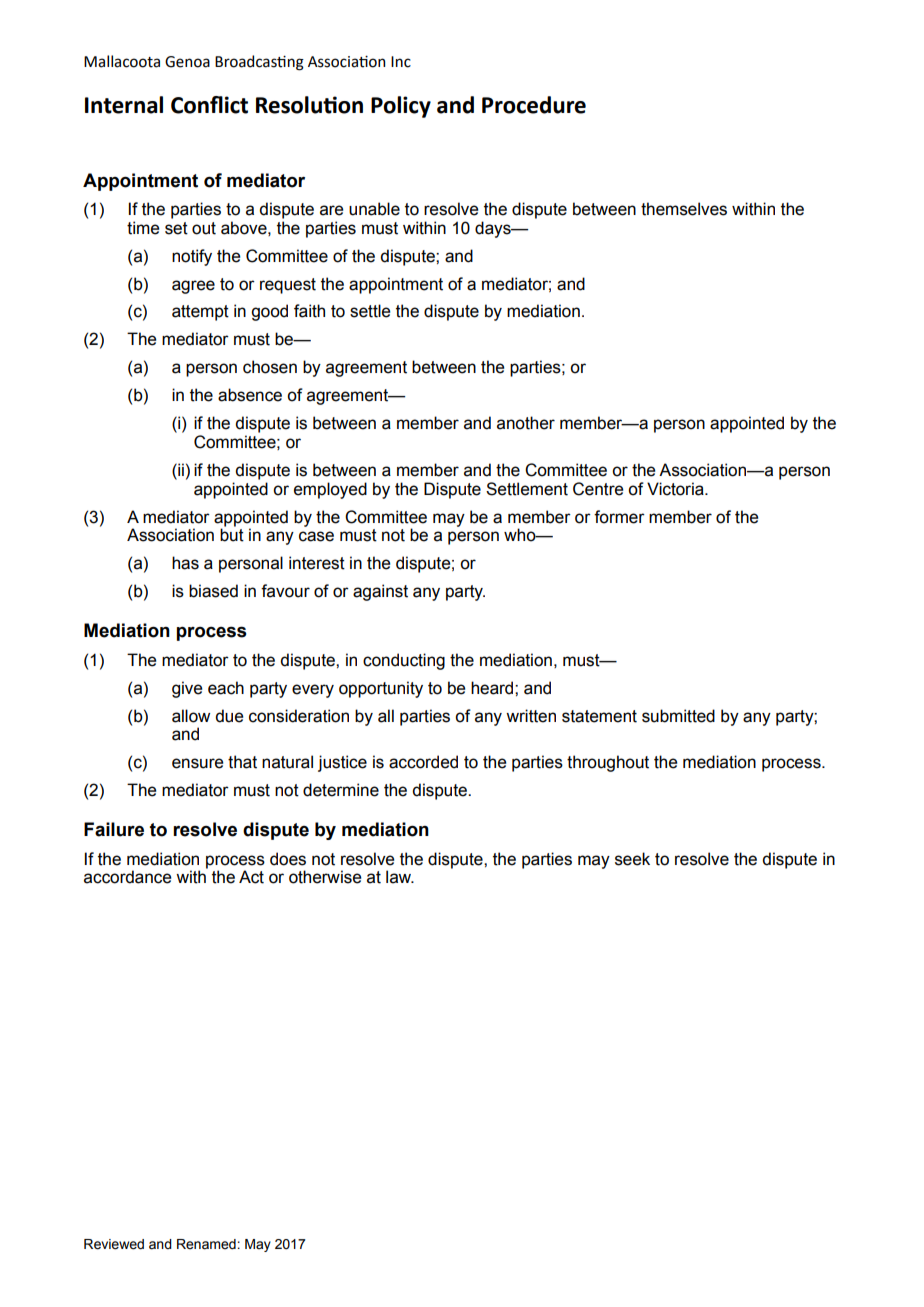 This screenshot has width=924, height=1307. I want to click on accordance, so click(127, 877).
